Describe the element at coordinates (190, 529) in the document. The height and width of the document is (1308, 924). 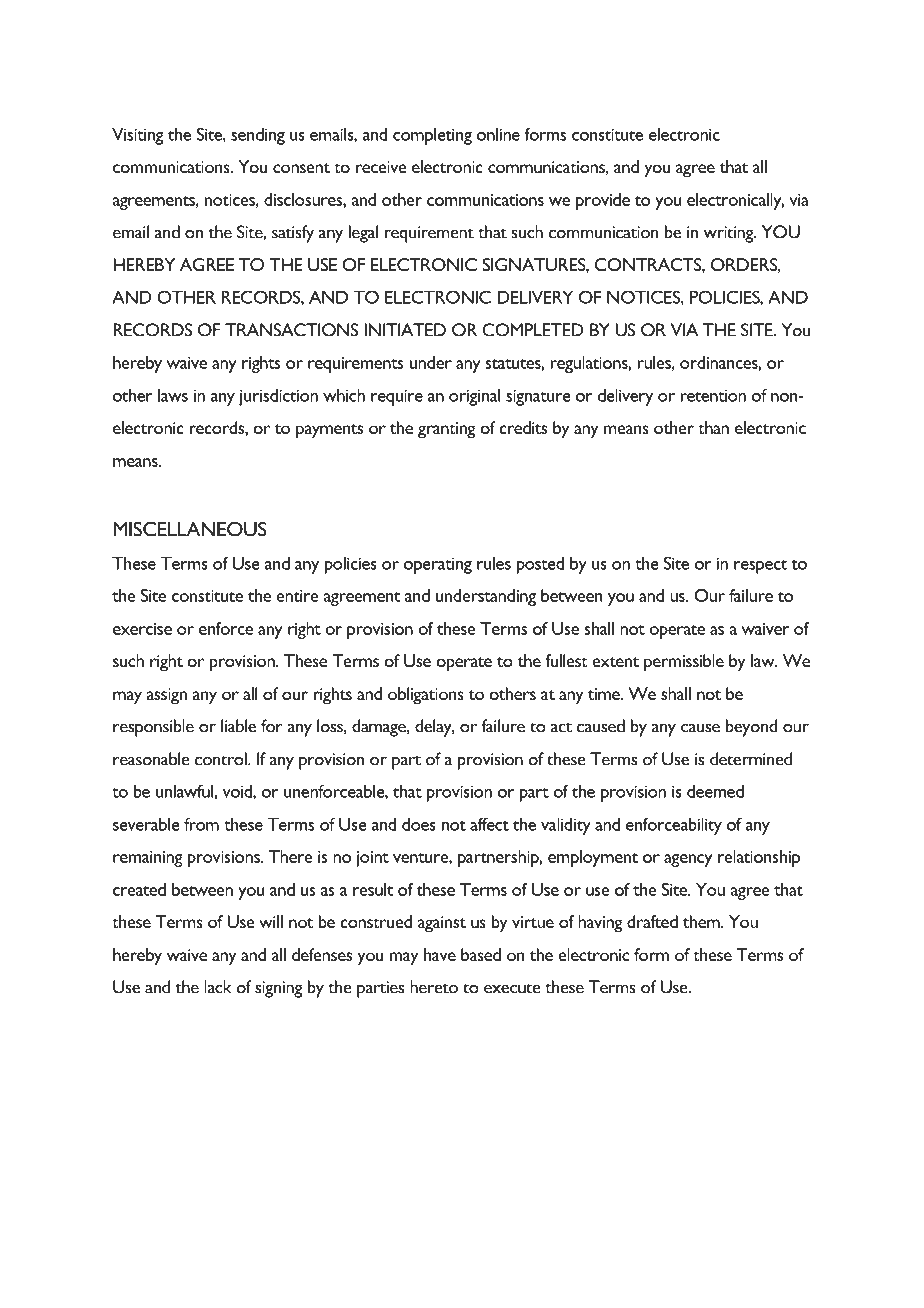
I see `MISCELLANEOUS` at that location.
